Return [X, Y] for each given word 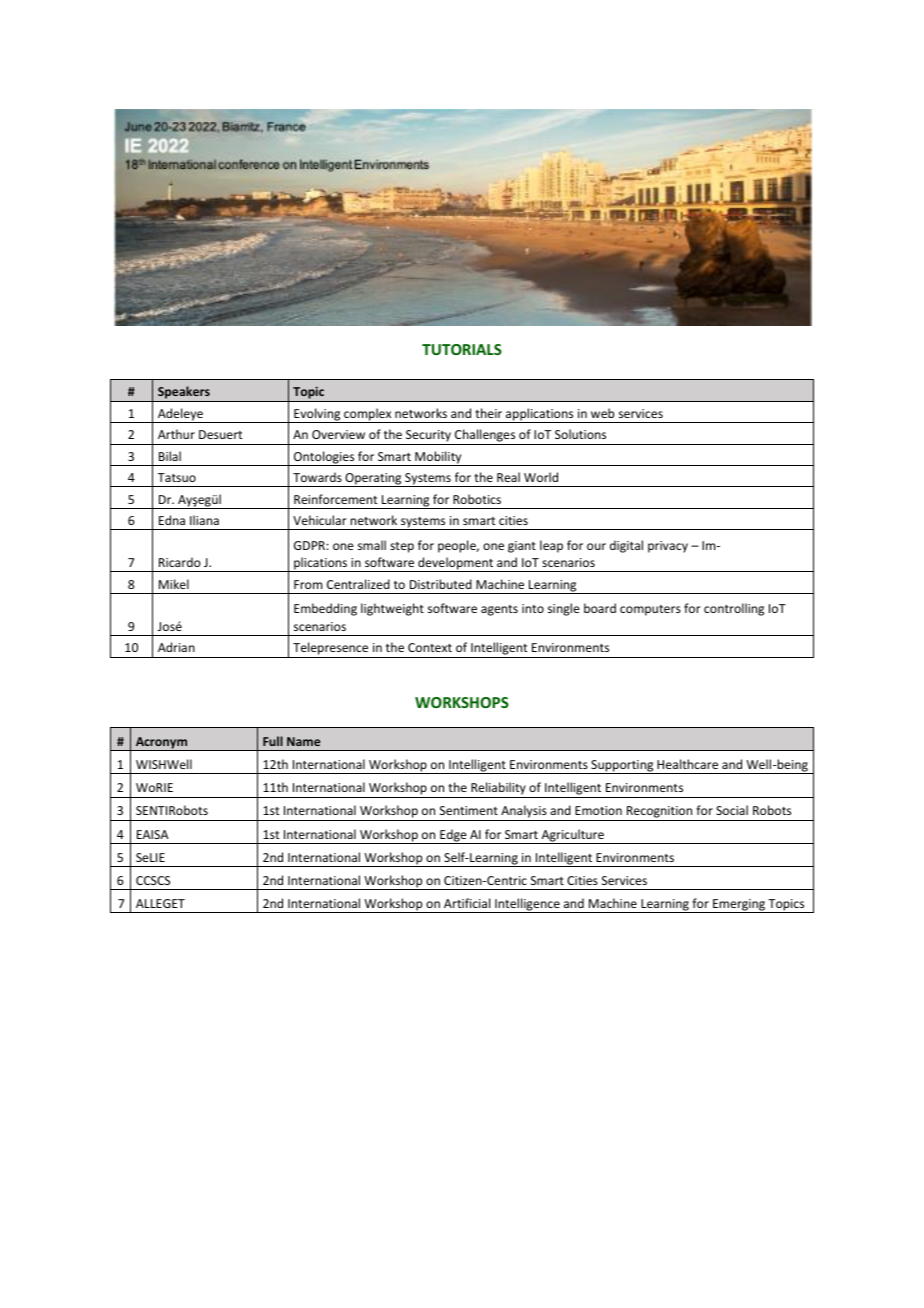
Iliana [204, 520]
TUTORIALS [462, 349]
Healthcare [687, 764]
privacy [668, 547]
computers [650, 610]
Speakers [184, 394]
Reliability [498, 790]
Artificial [467, 903]
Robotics [477, 499]
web [602, 413]
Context [430, 647]
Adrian [176, 647]
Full [273, 741]
